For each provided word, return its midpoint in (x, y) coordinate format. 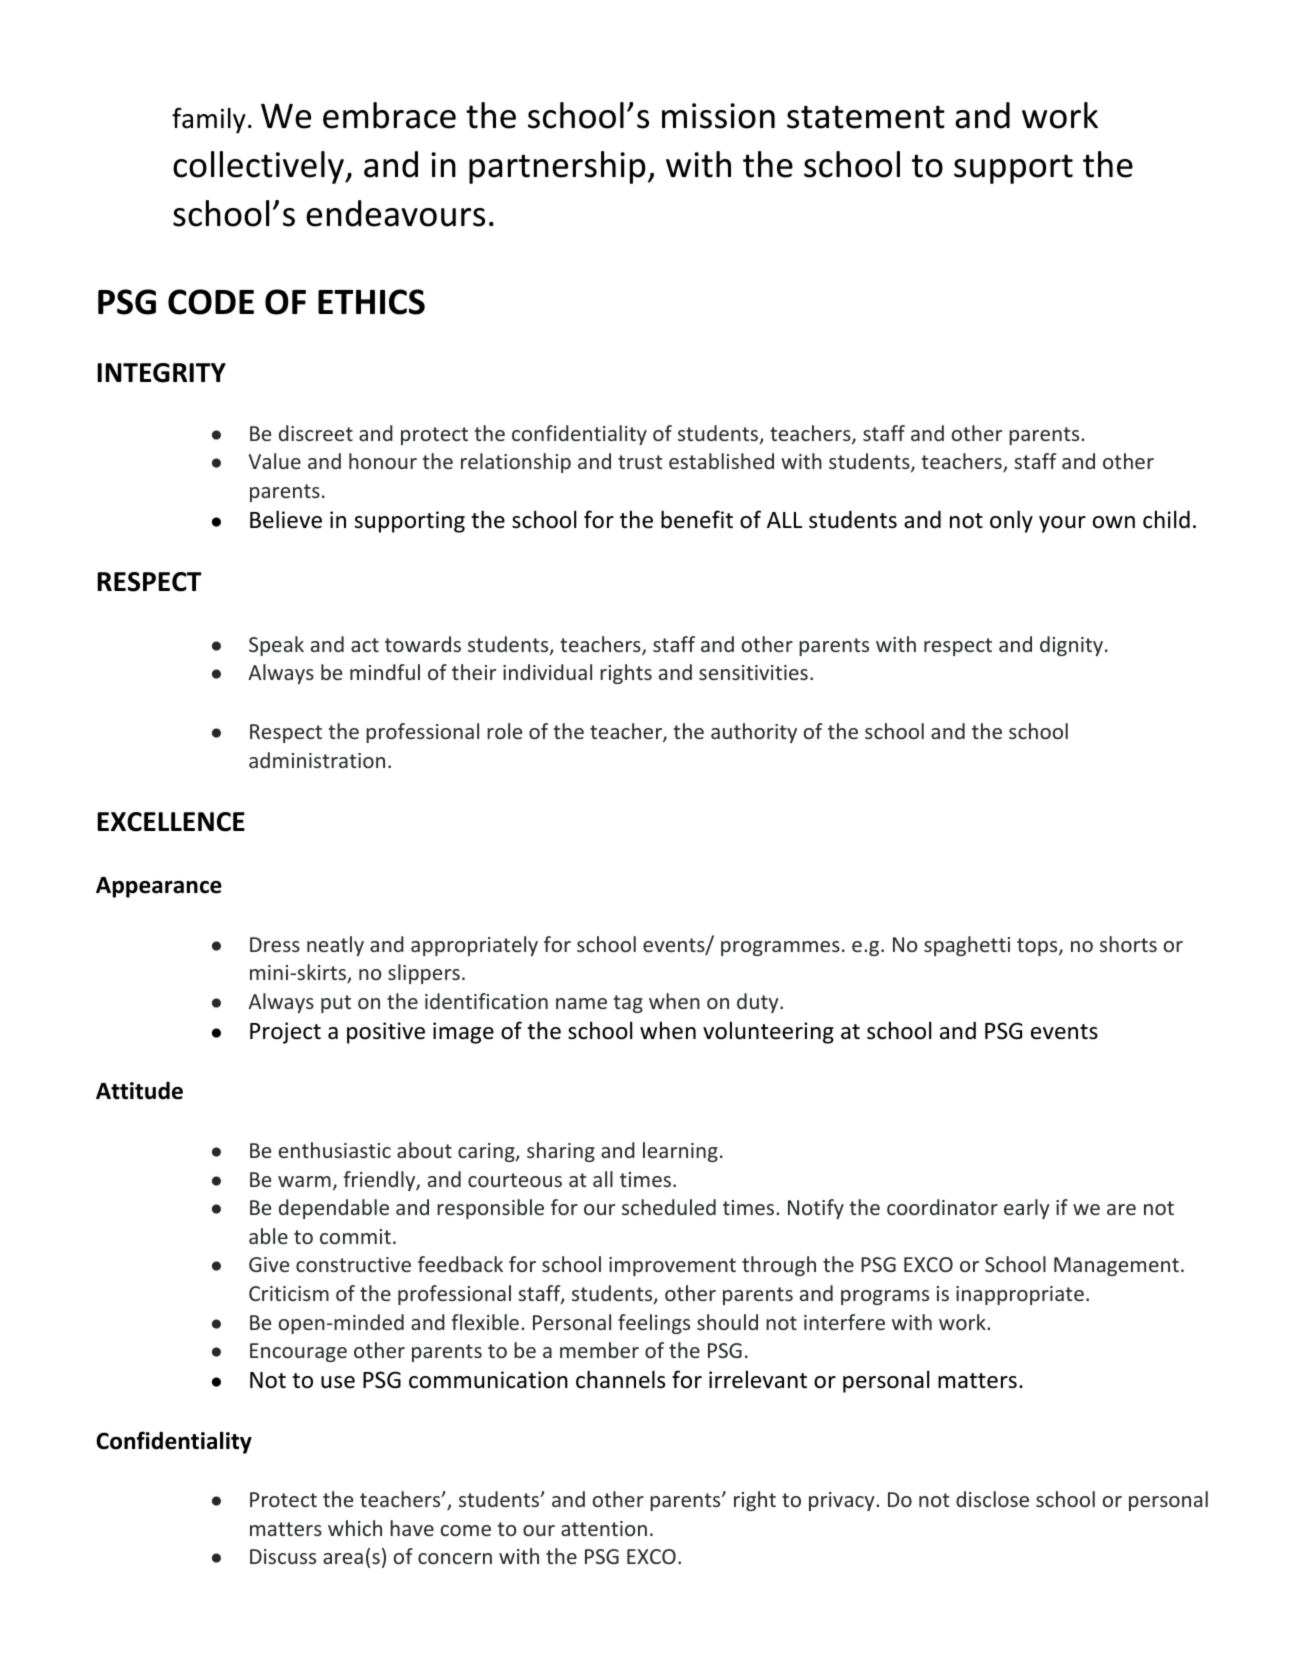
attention (604, 1528)
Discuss (283, 1556)
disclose (992, 1499)
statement (866, 117)
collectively (259, 167)
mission (718, 116)
